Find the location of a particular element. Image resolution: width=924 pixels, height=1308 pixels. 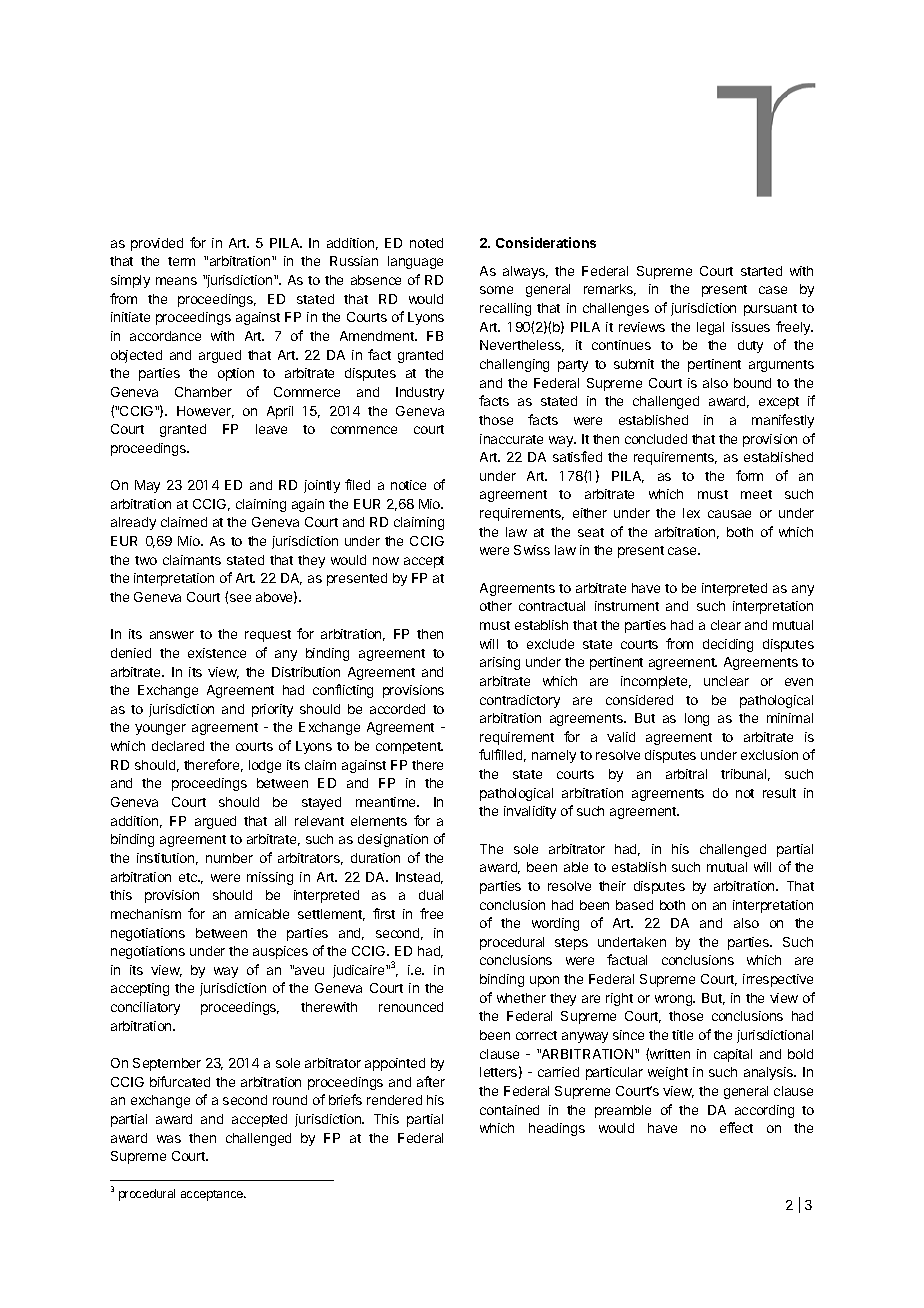

started is located at coordinates (761, 271).
